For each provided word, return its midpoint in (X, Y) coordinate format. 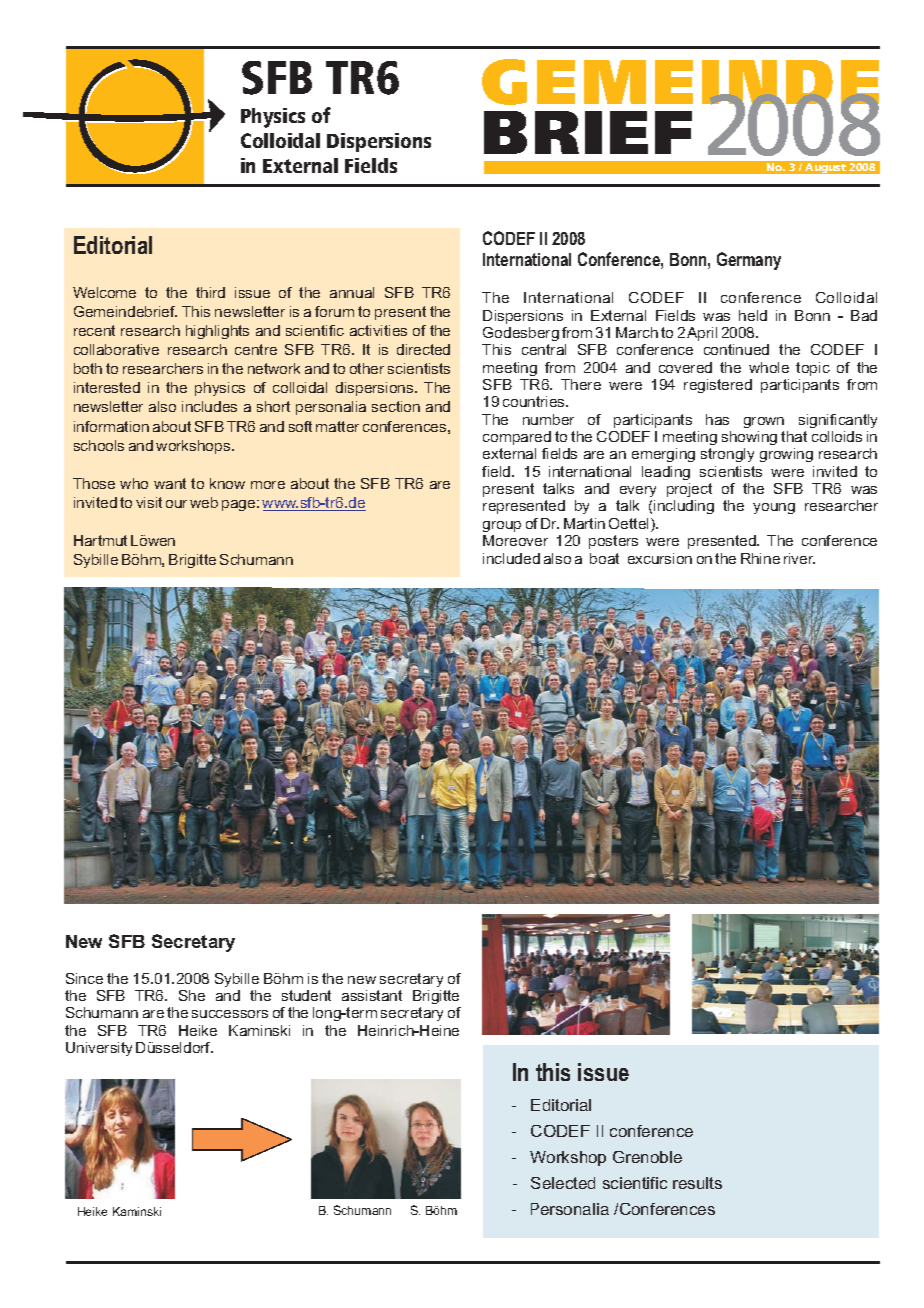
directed (423, 349)
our (176, 504)
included (511, 558)
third (210, 292)
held (753, 315)
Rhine (760, 558)
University (99, 1049)
